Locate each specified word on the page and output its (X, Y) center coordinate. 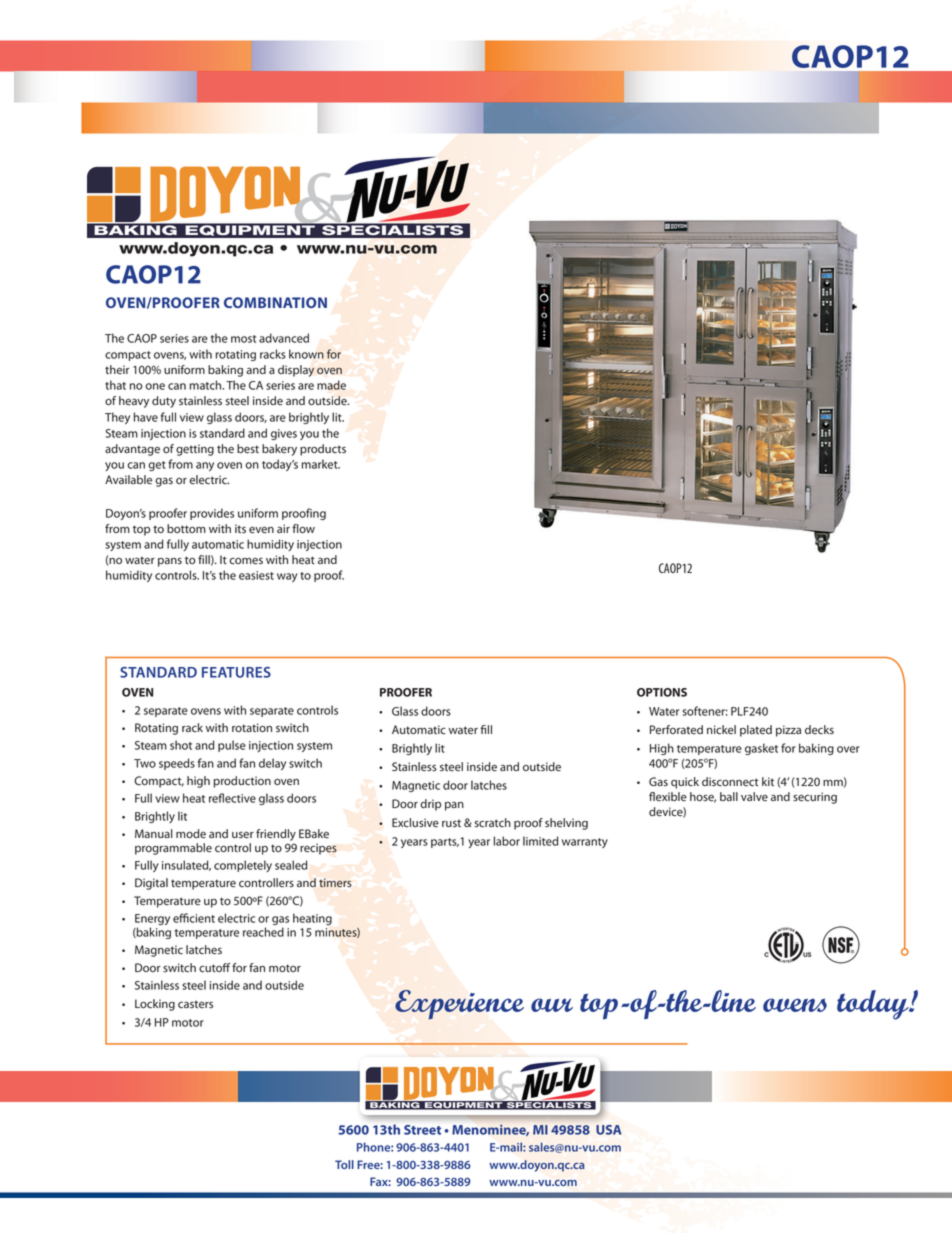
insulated (186, 865)
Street (422, 1130)
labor (507, 841)
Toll (344, 1164)
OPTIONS (662, 692)
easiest (256, 575)
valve (754, 797)
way (287, 577)
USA (609, 1130)
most (243, 339)
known (306, 354)
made (331, 385)
